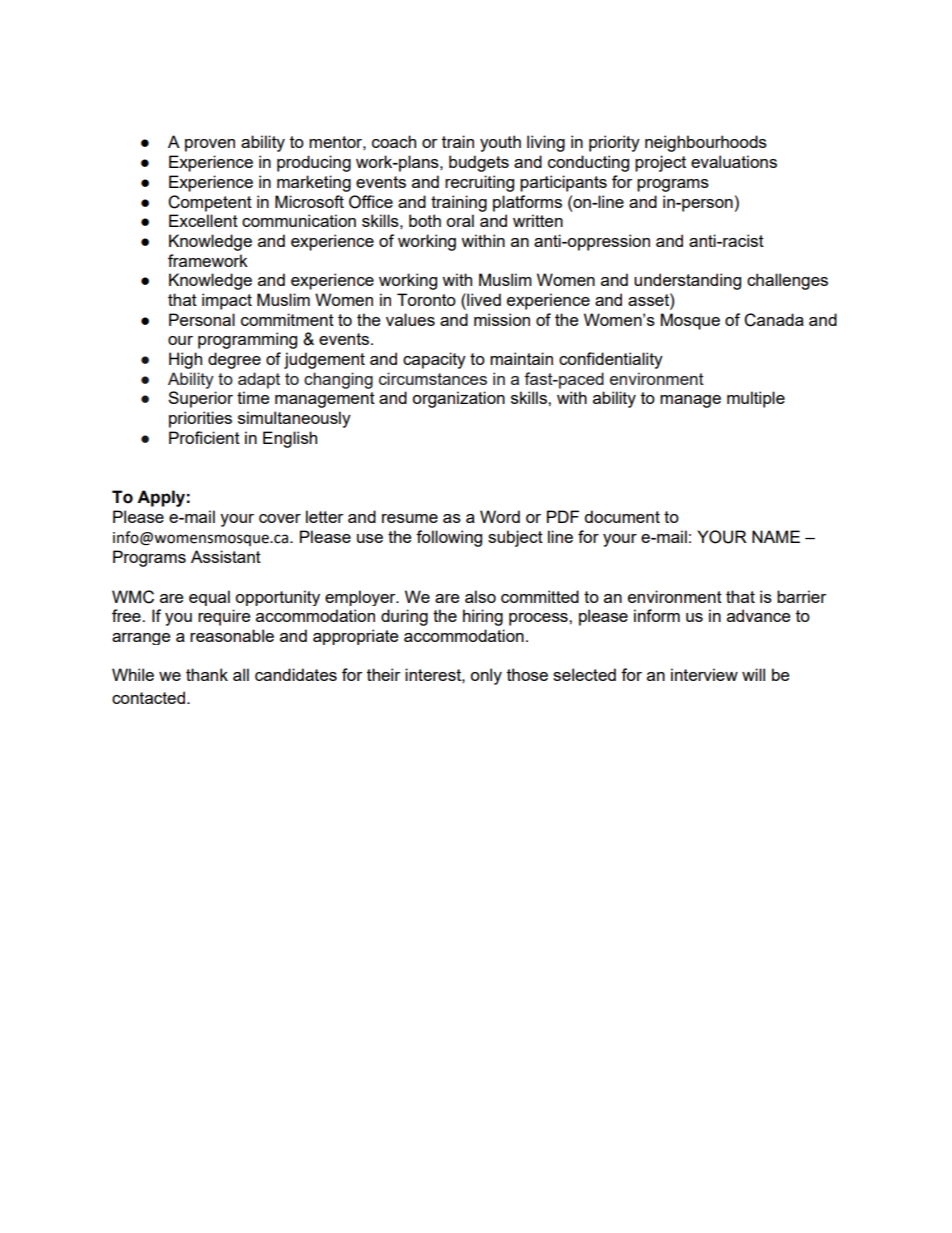  Describe the element at coordinates (486, 676) in the screenshot. I see `only` at that location.
